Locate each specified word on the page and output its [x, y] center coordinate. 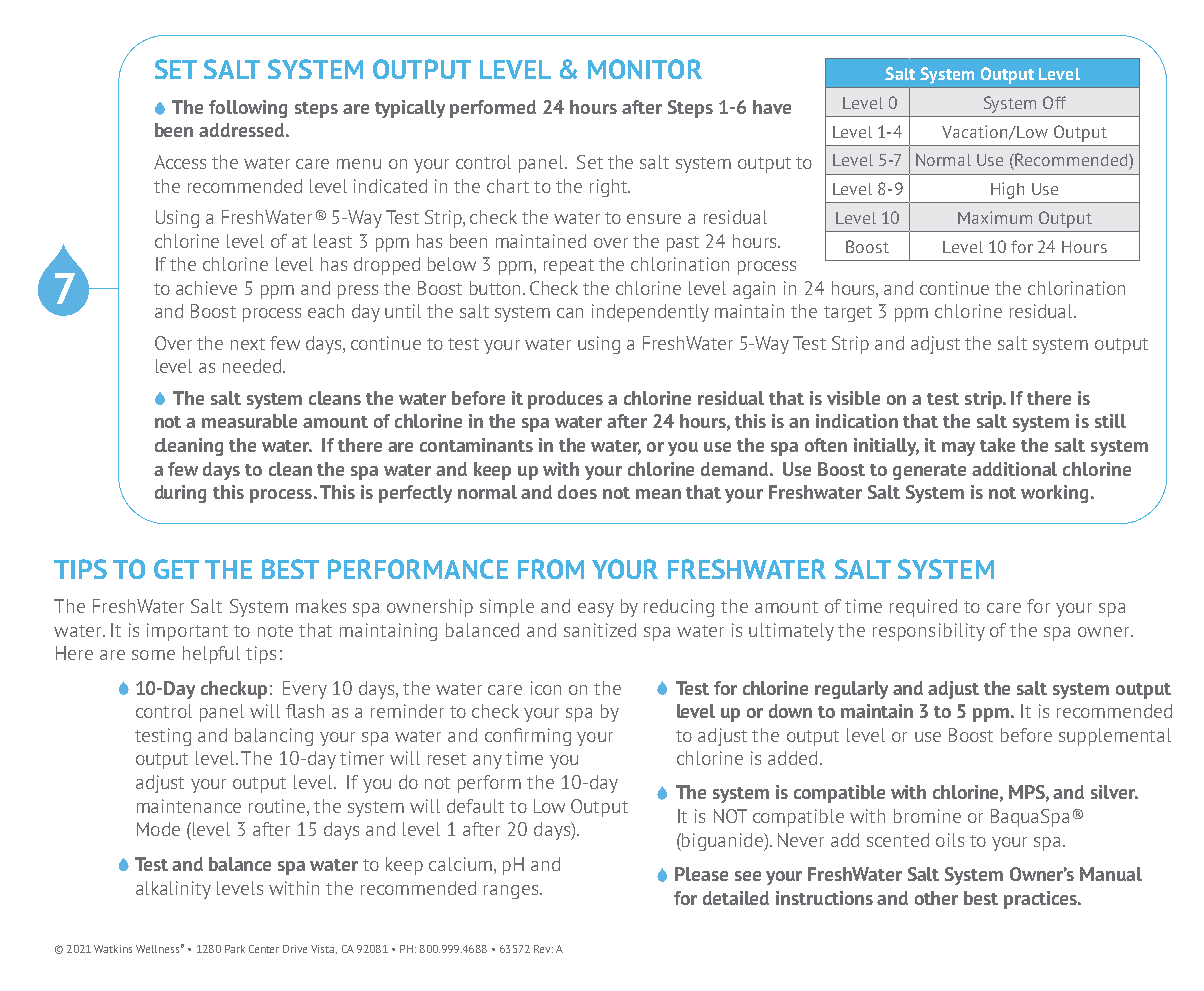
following [248, 109]
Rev [543, 949]
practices [1041, 900]
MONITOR [645, 69]
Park [235, 949]
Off [1054, 102]
